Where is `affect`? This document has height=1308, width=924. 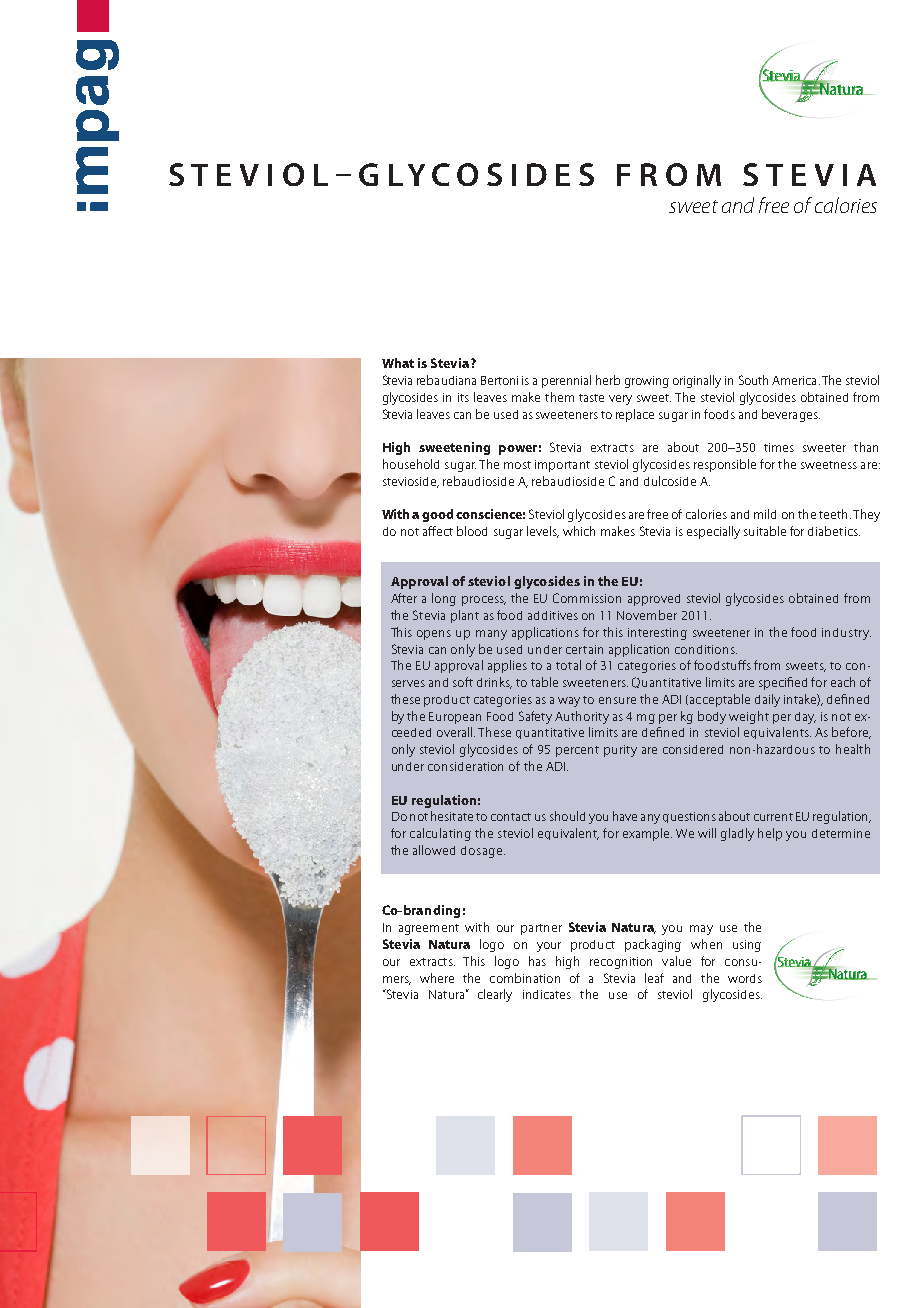 affect is located at coordinates (438, 531).
